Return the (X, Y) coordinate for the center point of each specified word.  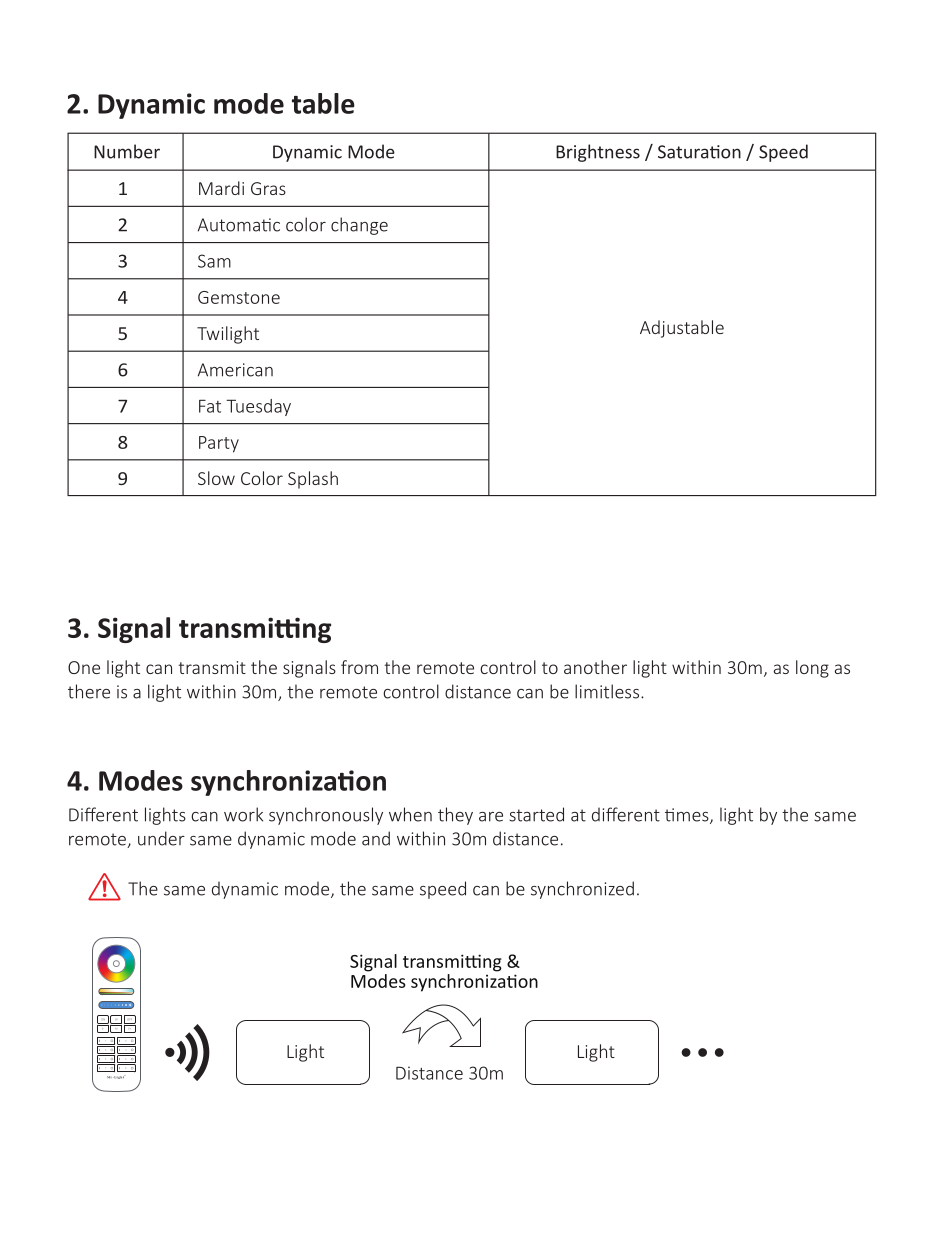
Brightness (598, 153)
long (812, 669)
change (359, 226)
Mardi (221, 188)
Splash (313, 480)
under (161, 838)
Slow (216, 478)
